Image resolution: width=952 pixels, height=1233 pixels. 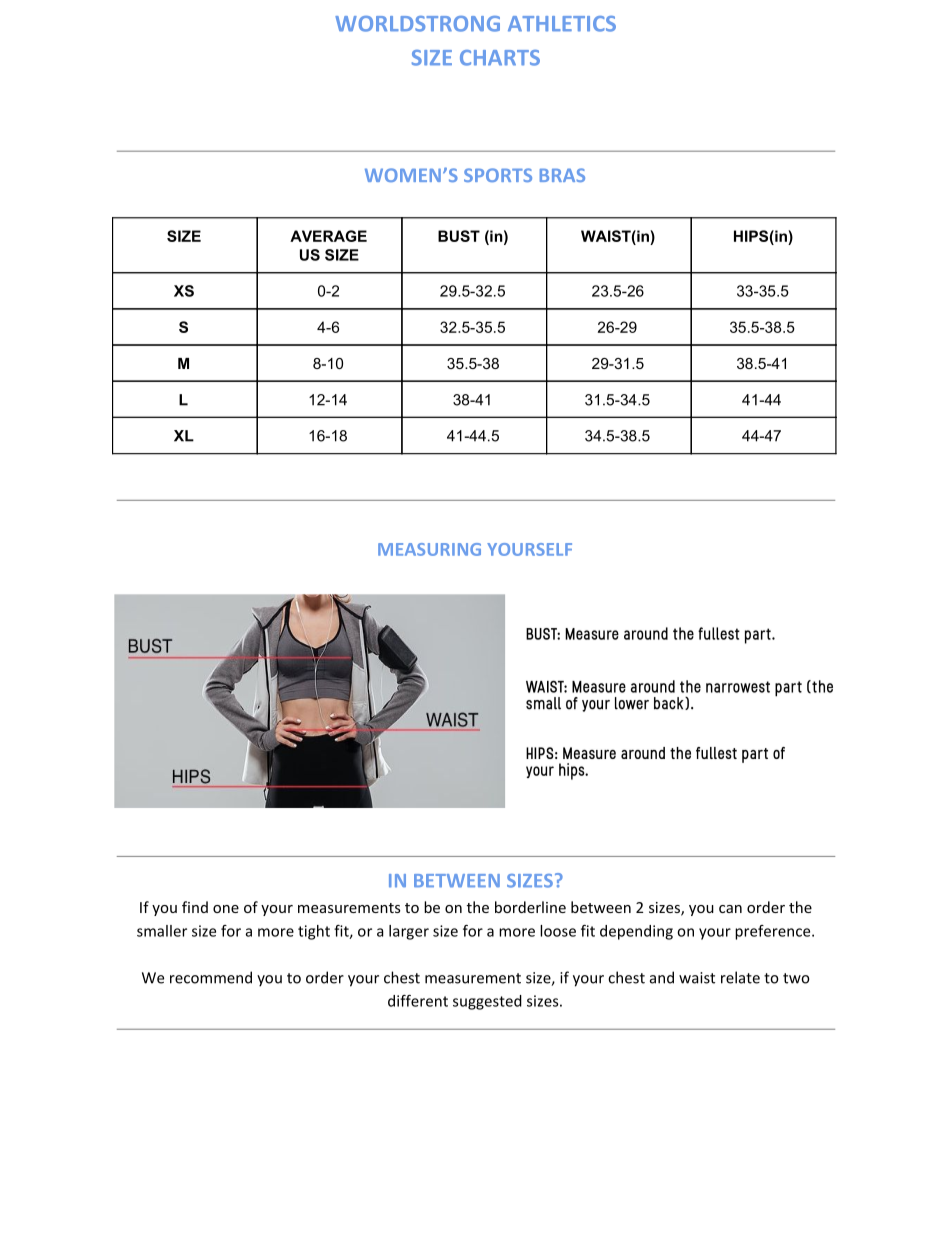 What do you see at coordinates (429, 549) in the screenshot?
I see `MEASURING` at bounding box center [429, 549].
